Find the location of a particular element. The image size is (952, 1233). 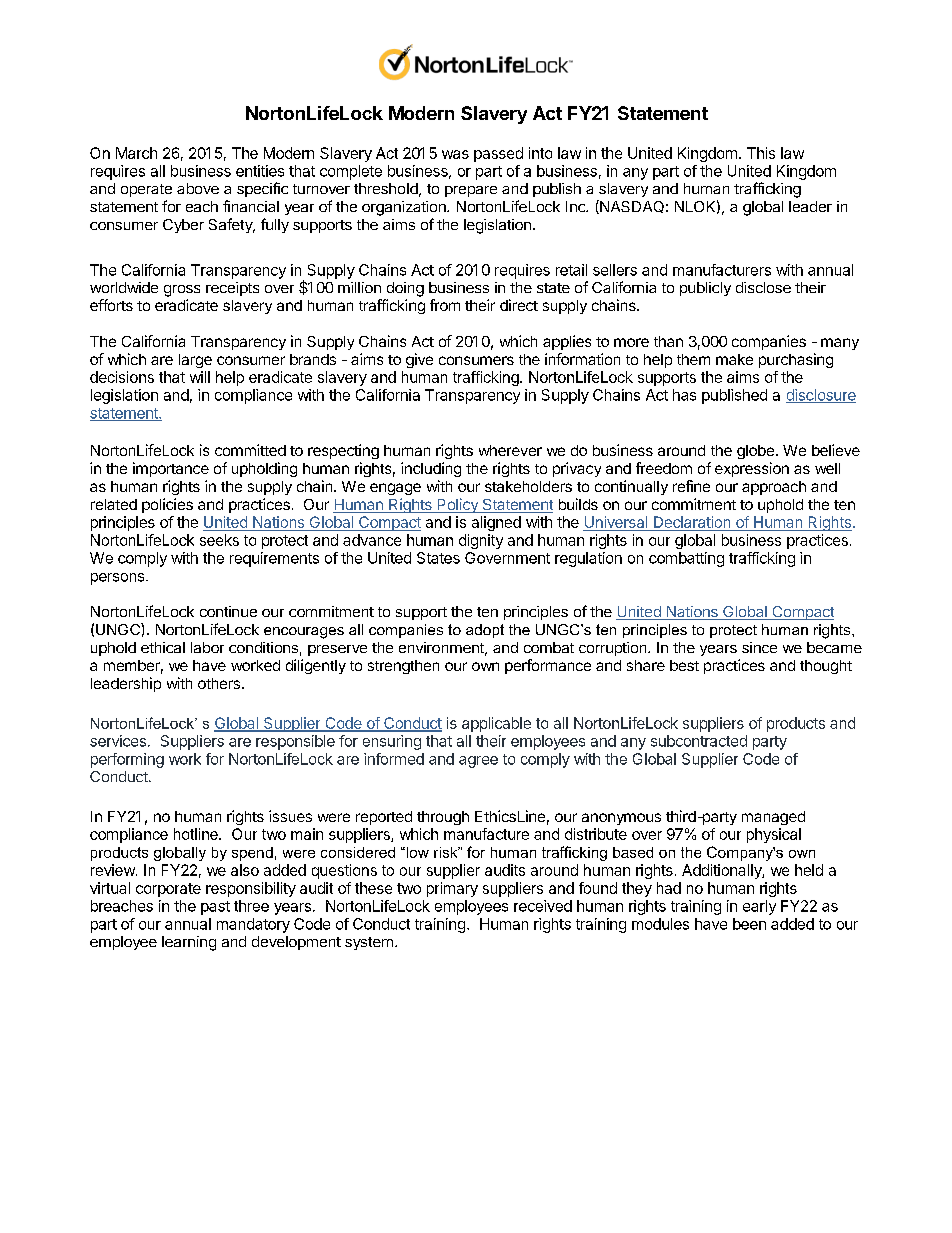

above is located at coordinates (198, 188).
